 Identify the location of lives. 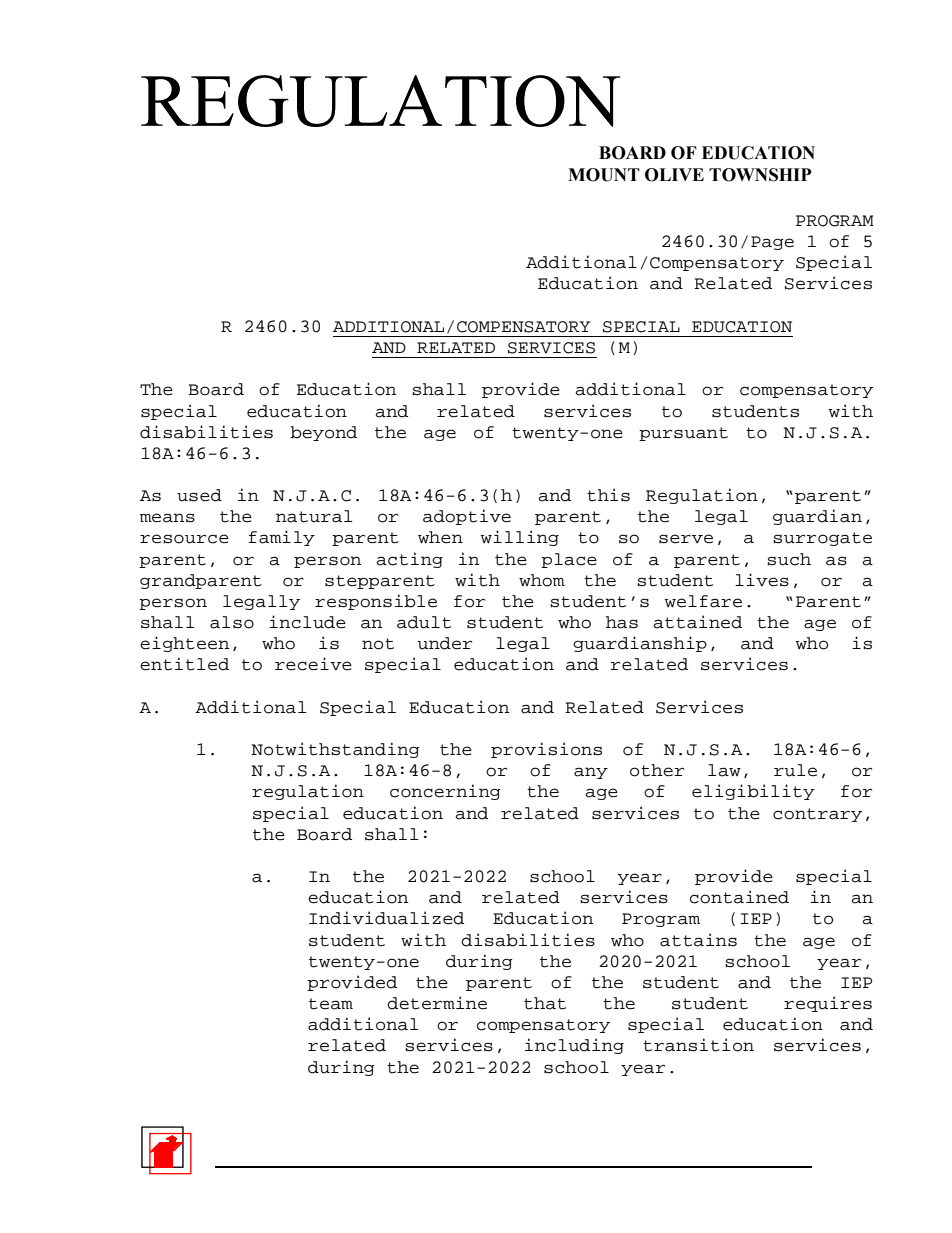
(762, 580).
